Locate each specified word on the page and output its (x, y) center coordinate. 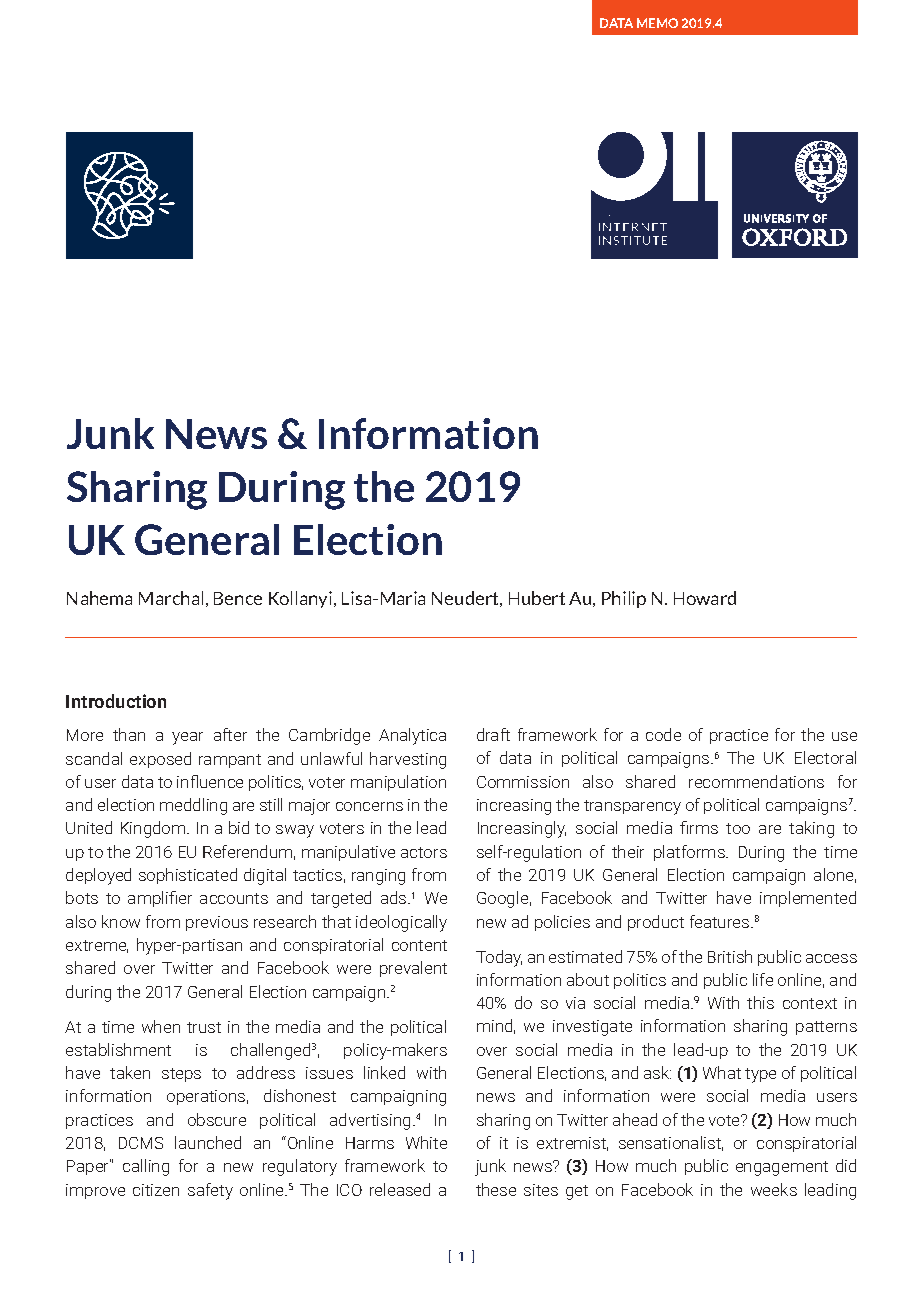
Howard (705, 598)
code (663, 734)
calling (146, 1167)
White (426, 1142)
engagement (782, 1168)
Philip (624, 599)
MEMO (657, 23)
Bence (238, 598)
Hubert (537, 598)
